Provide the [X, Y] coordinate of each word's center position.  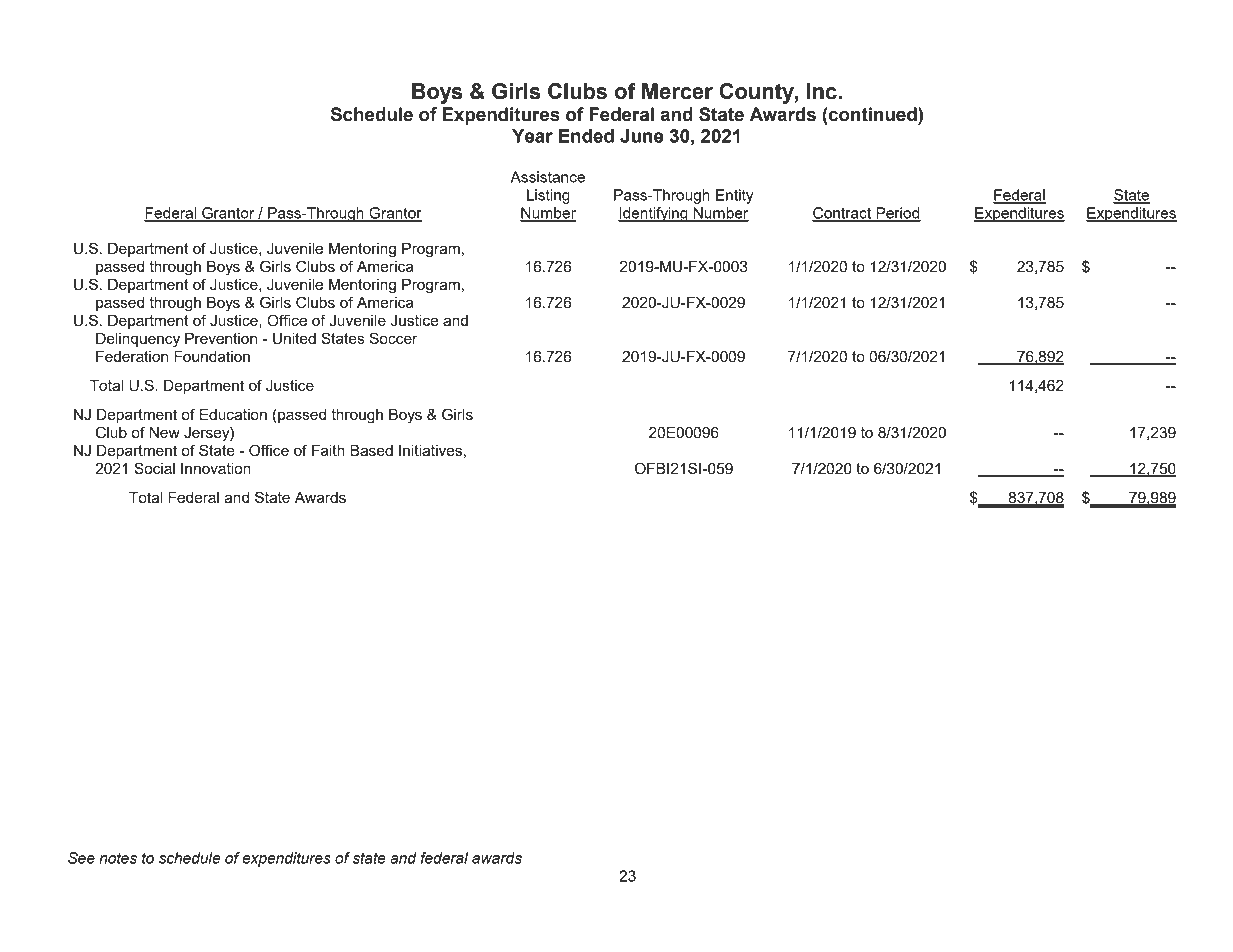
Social [154, 468]
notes [118, 858]
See [81, 858]
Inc [823, 91]
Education [233, 414]
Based [371, 450]
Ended [586, 136]
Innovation [216, 468]
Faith [328, 450]
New [165, 432]
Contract [843, 214]
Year [532, 136]
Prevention [221, 338]
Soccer [393, 338]
